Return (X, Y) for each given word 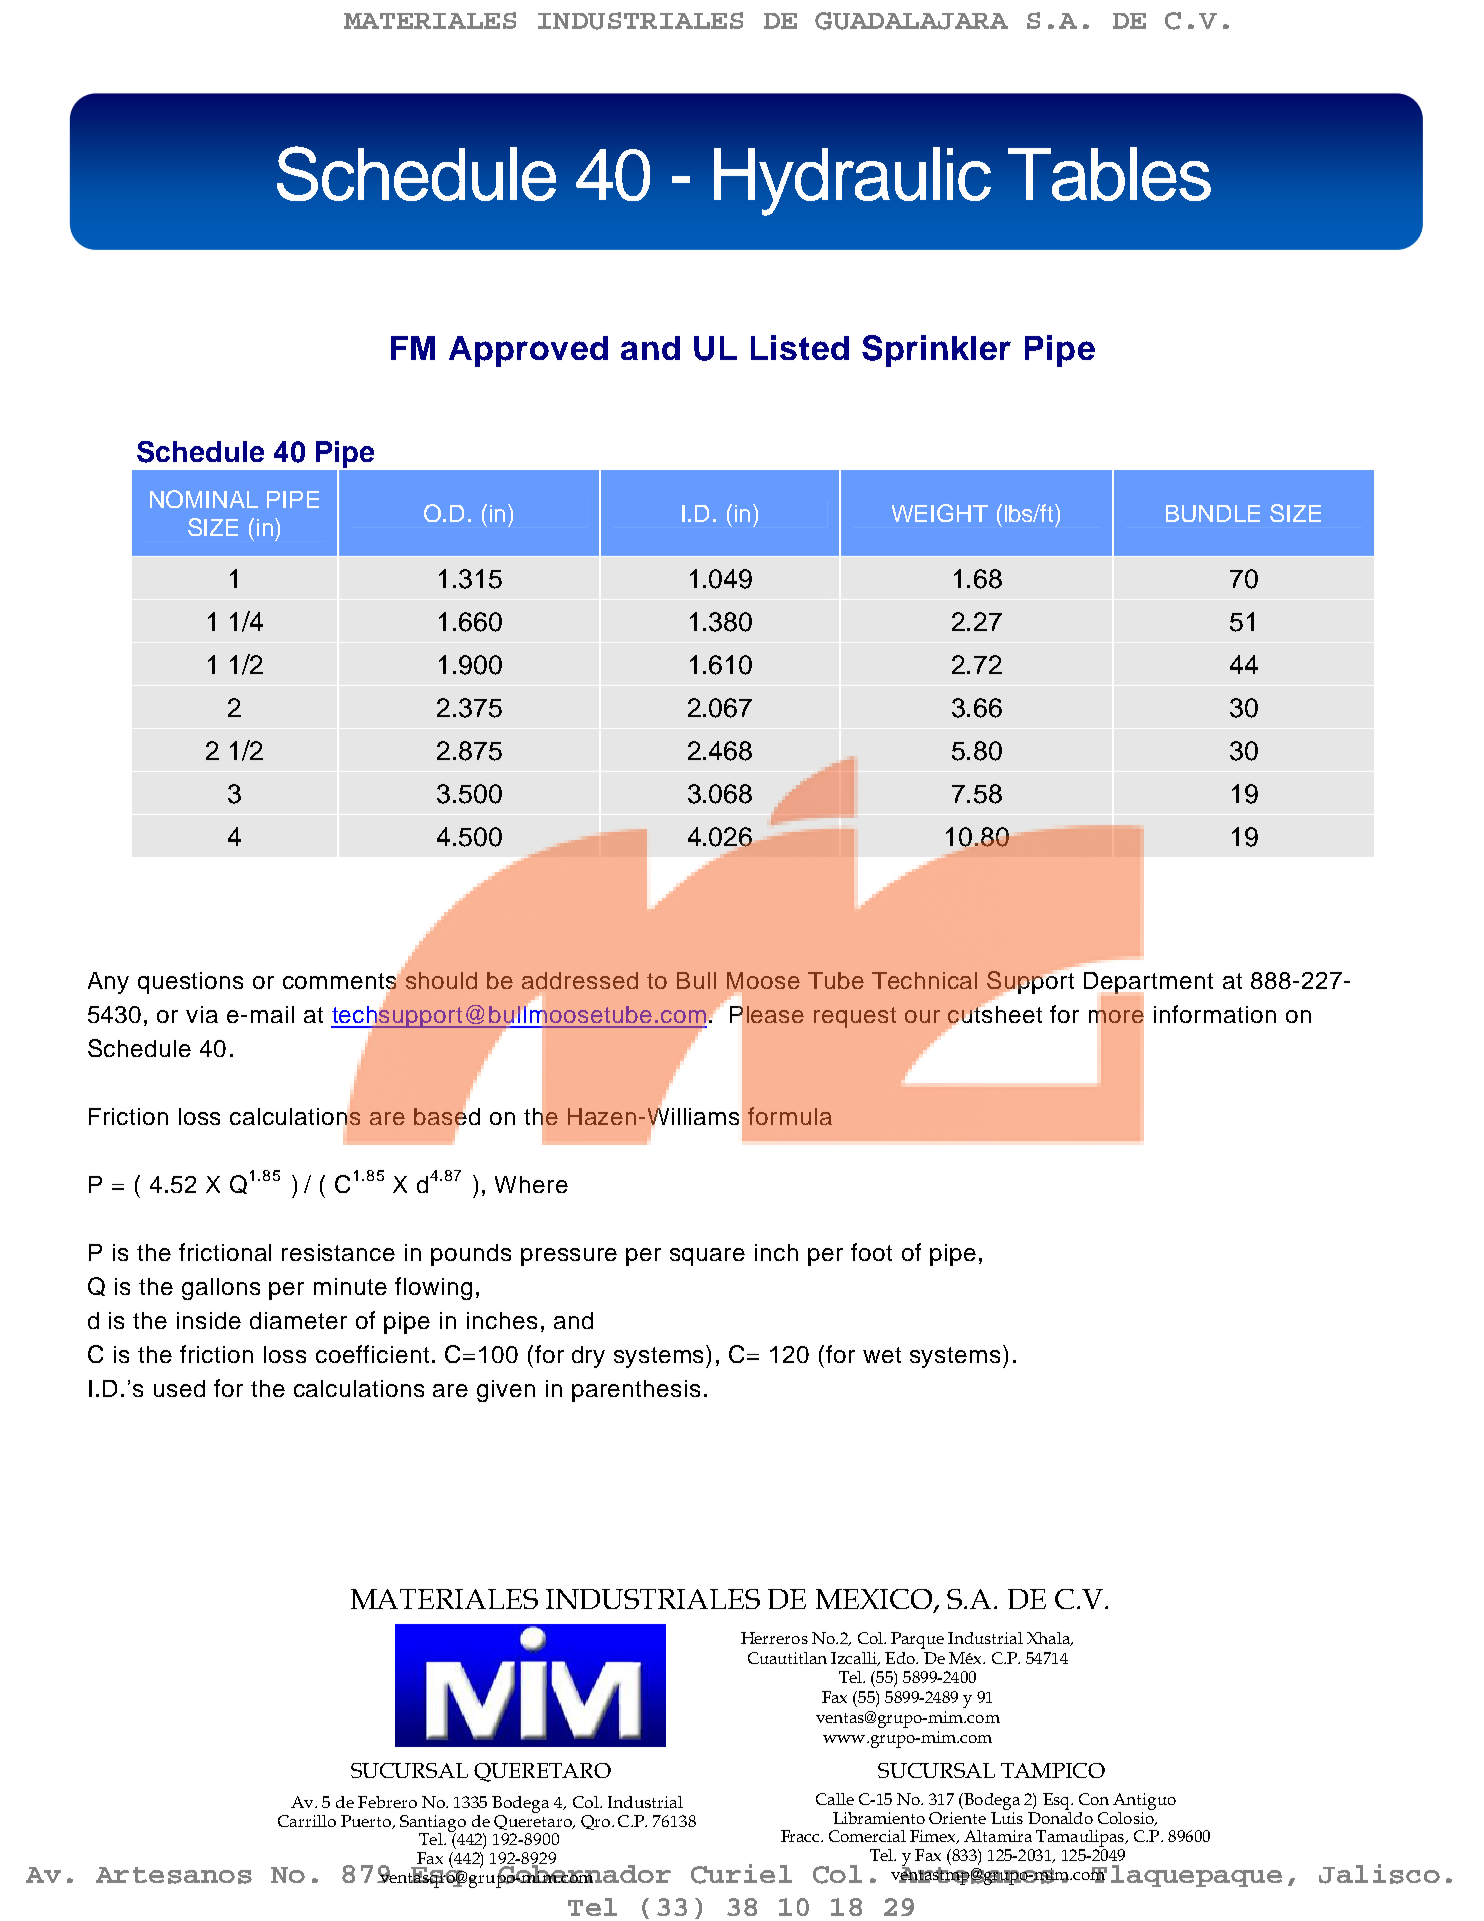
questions (190, 983)
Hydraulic (852, 181)
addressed (580, 980)
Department (1148, 984)
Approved (528, 351)
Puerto (367, 1822)
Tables (1109, 174)
